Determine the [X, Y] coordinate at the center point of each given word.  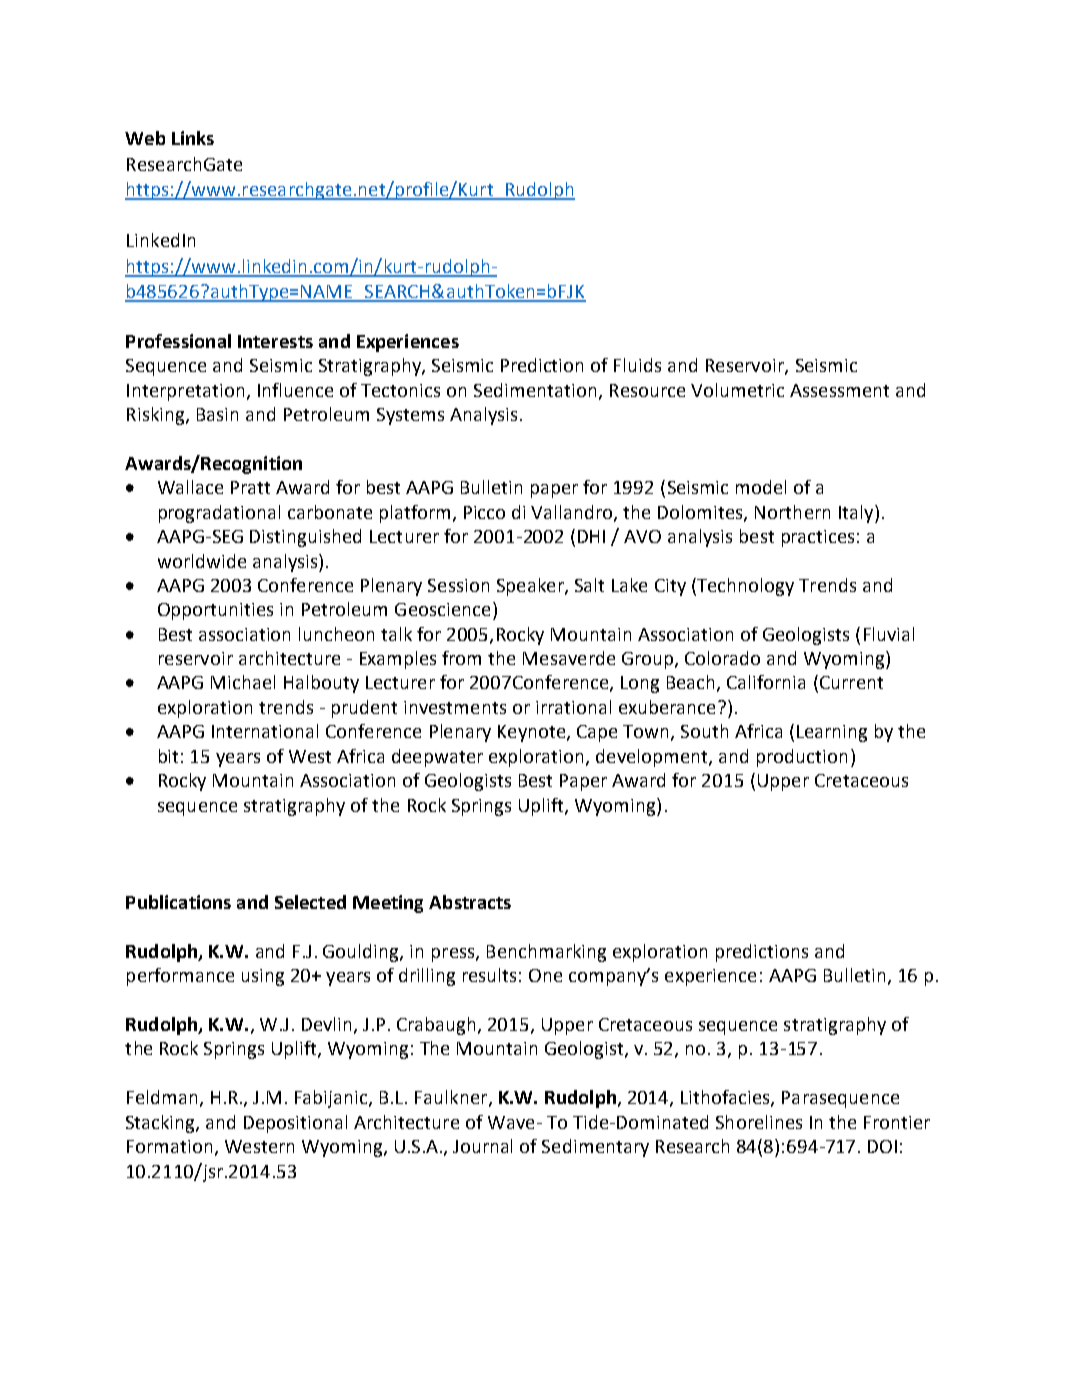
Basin [217, 414]
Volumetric [737, 390]
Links [193, 138]
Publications [178, 902]
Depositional [295, 1124]
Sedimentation [535, 390]
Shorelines [759, 1122]
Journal [482, 1146]
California [766, 682]
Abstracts [470, 902]
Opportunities [215, 611]
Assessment [839, 390]
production [802, 758]
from [461, 658]
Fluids [637, 365]
